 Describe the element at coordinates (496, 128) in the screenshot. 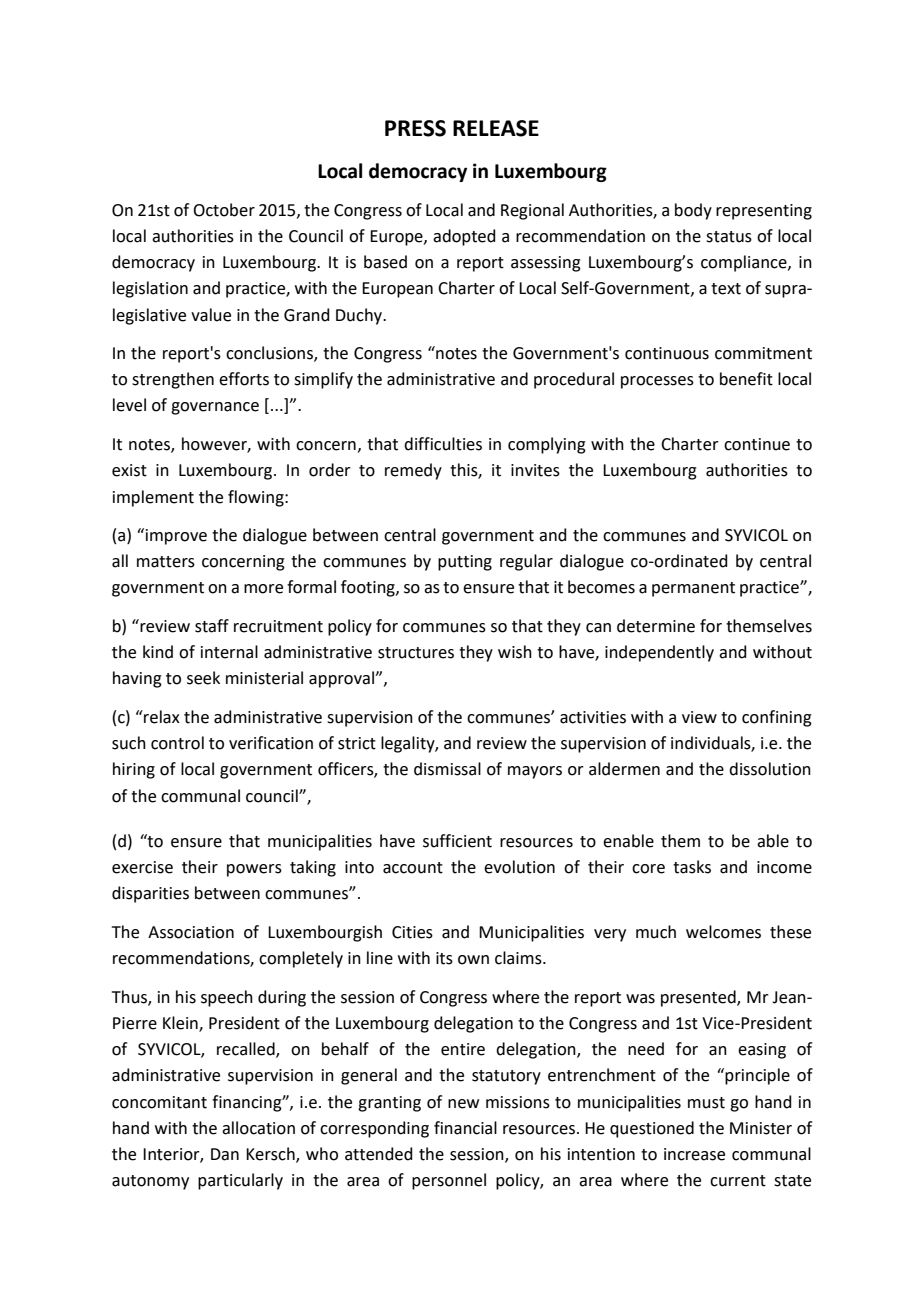

I see `RELEASE` at that location.
